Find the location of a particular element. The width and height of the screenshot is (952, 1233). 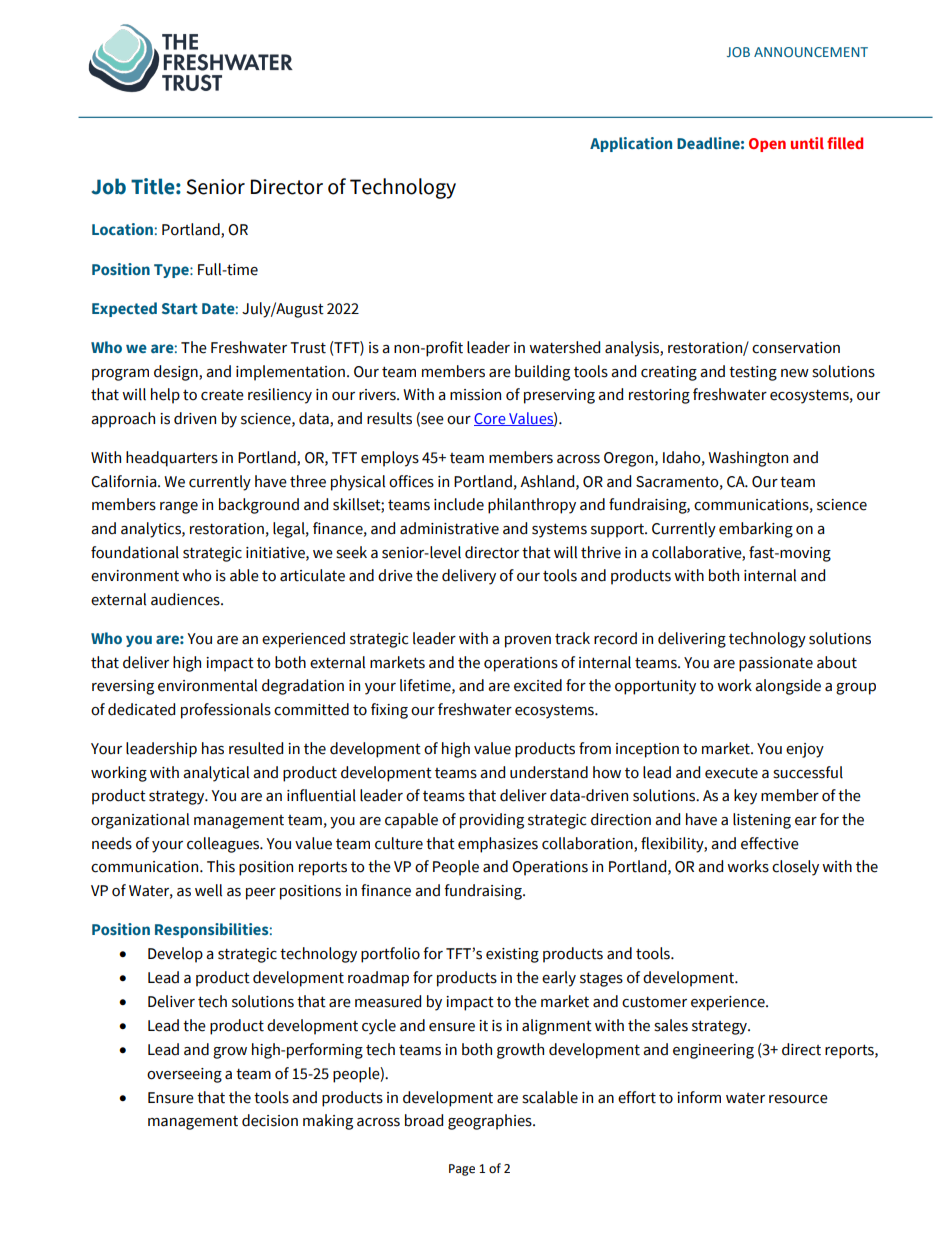

Location is located at coordinates (122, 229).
